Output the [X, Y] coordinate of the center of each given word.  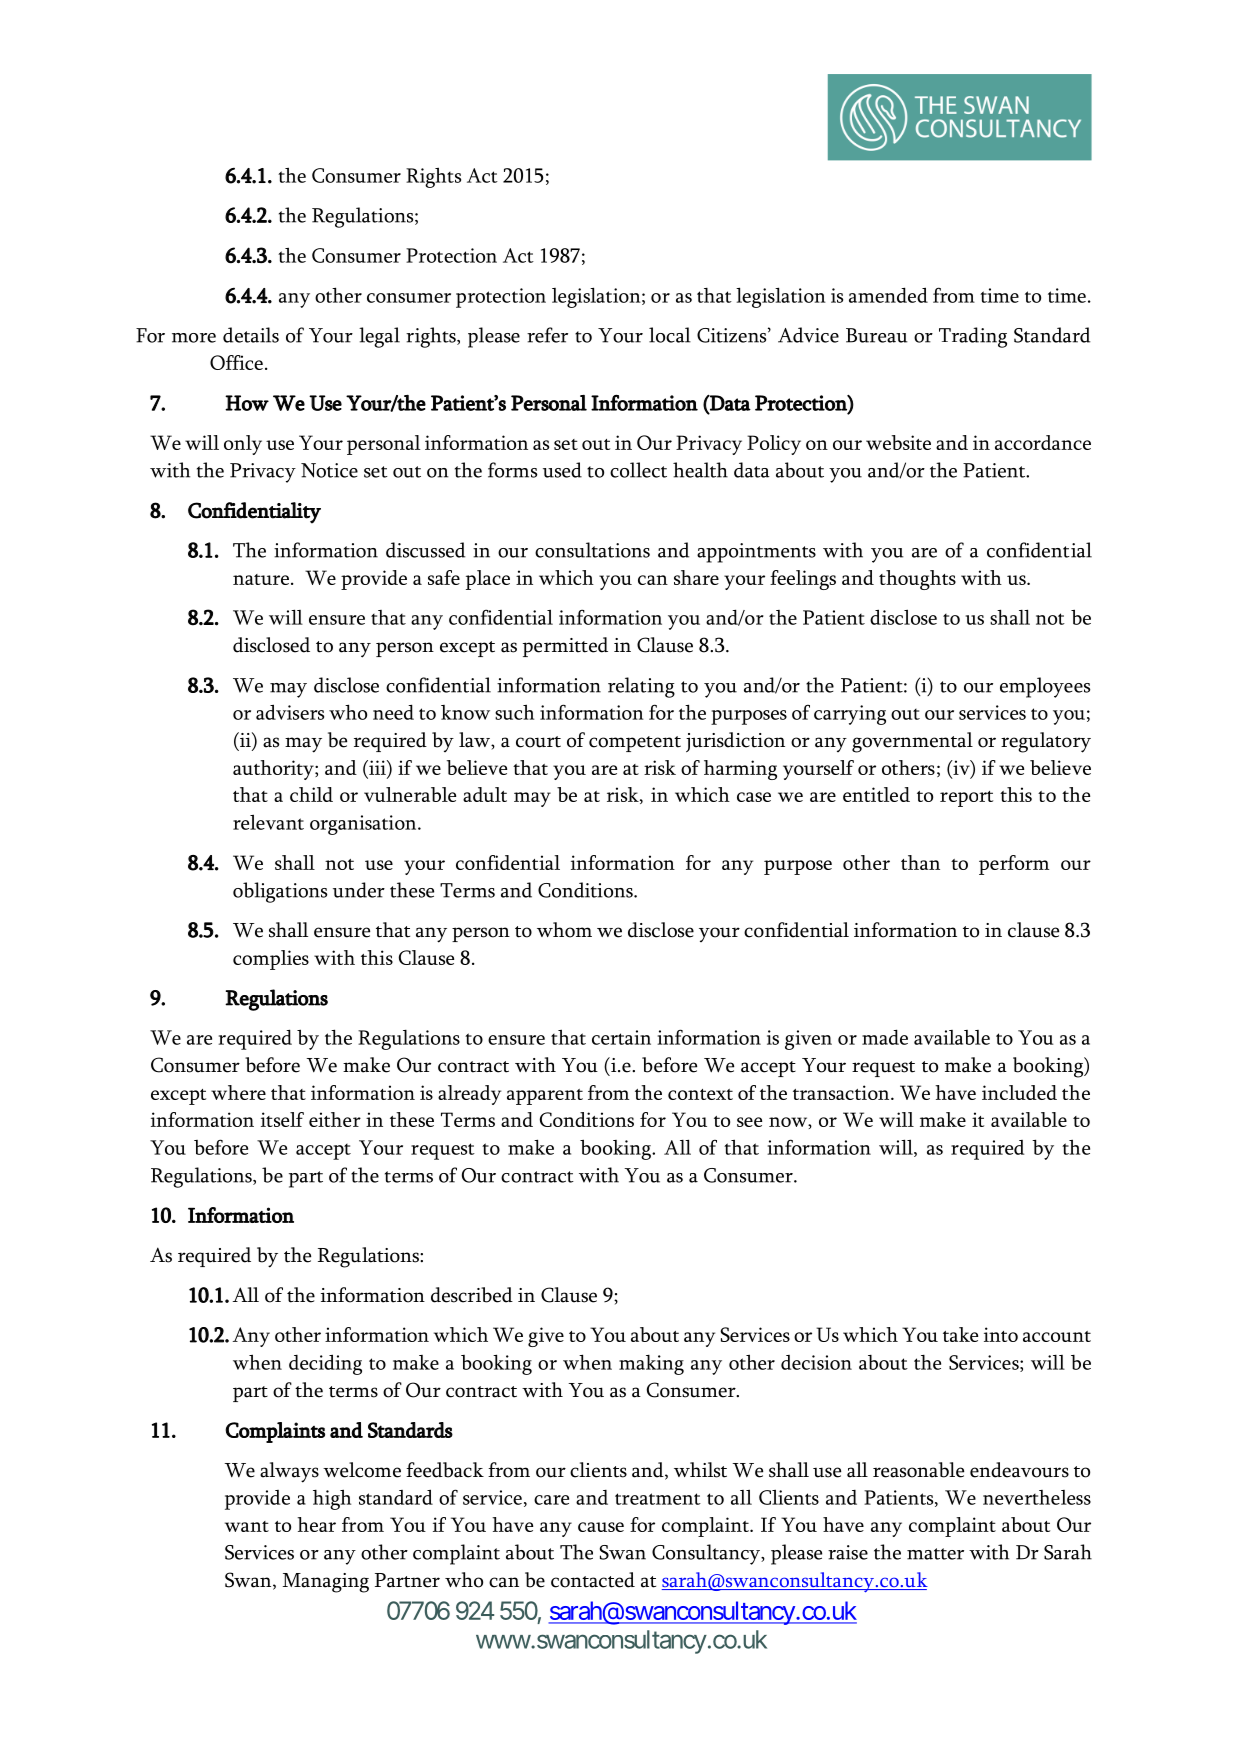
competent [635, 744]
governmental [912, 742]
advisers [290, 712]
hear [316, 1524]
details [251, 335]
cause [601, 1527]
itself [282, 1119]
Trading [973, 337]
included [1019, 1092]
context [700, 1094]
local [670, 335]
